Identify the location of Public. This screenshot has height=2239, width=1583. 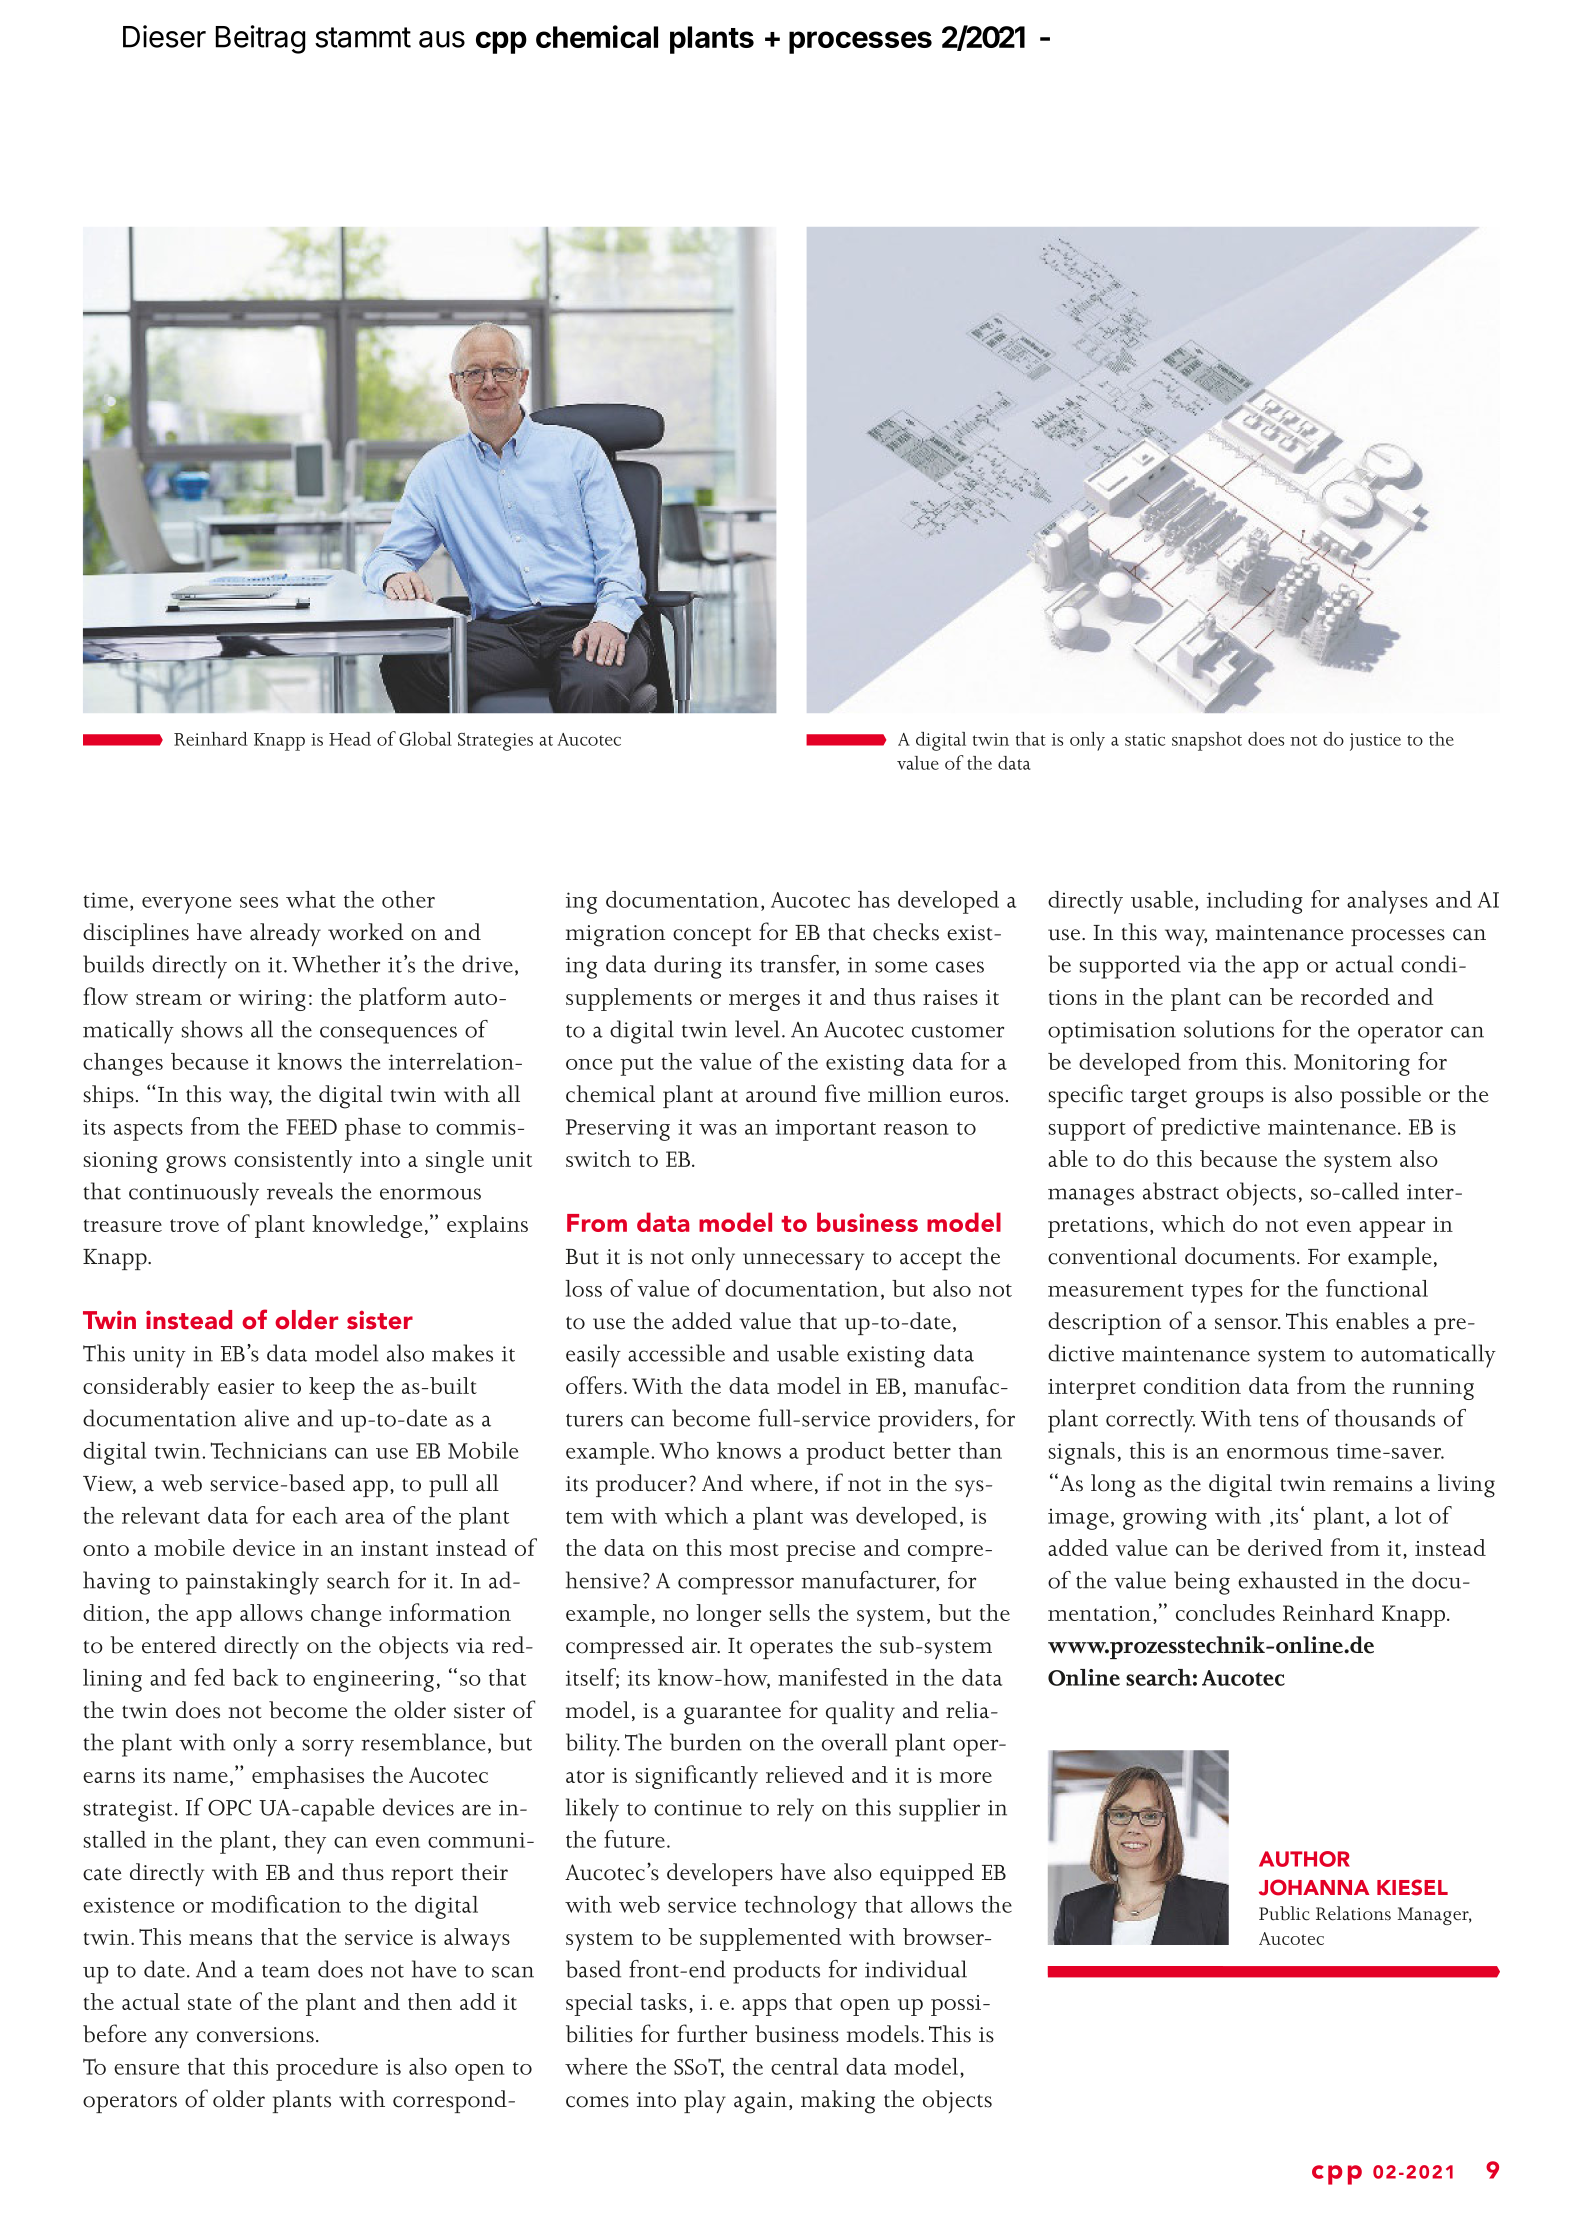
(1284, 1913).
